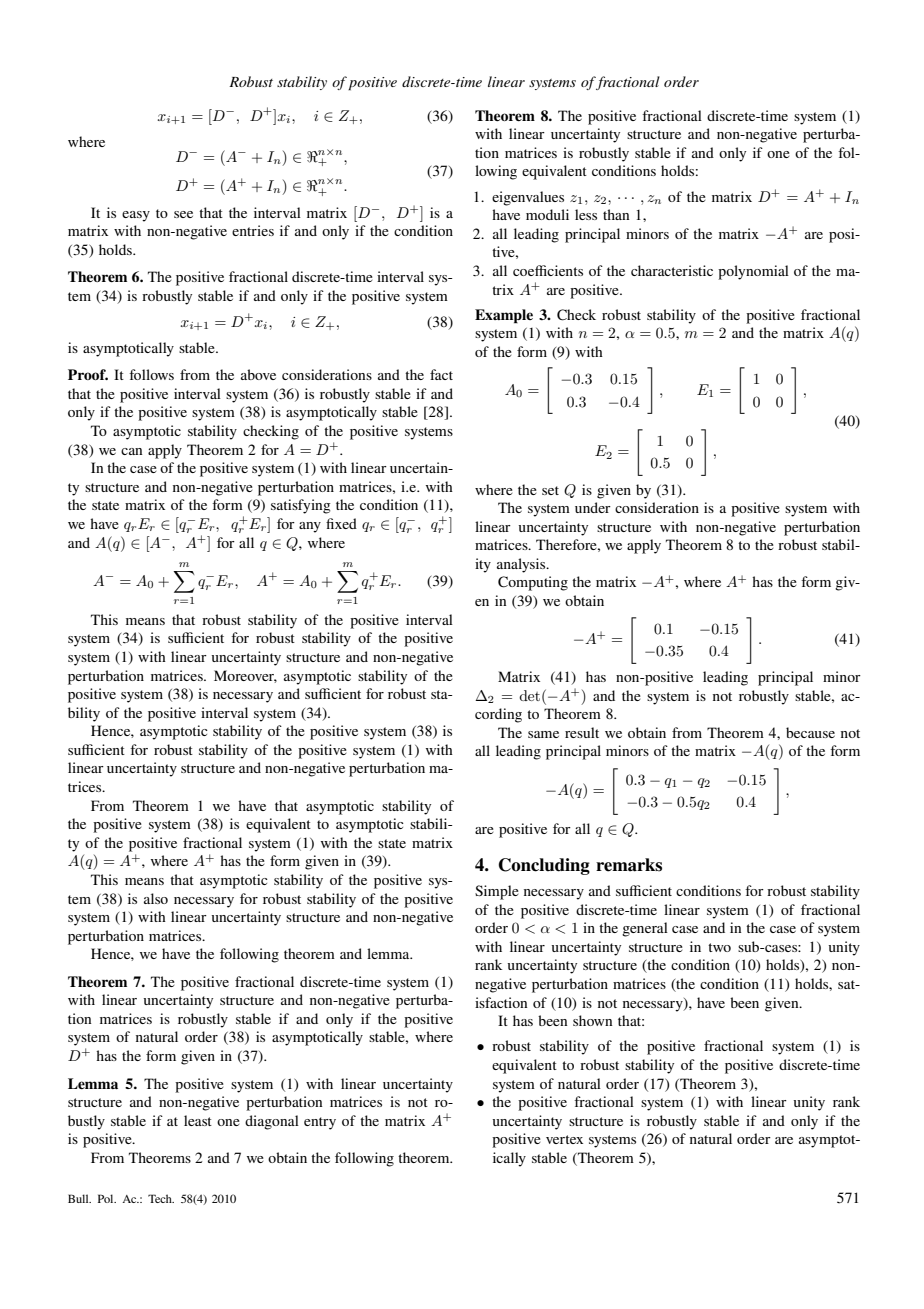 The width and height of the page is (924, 1309). What do you see at coordinates (564, 1139) in the page?
I see `vertex` at bounding box center [564, 1139].
